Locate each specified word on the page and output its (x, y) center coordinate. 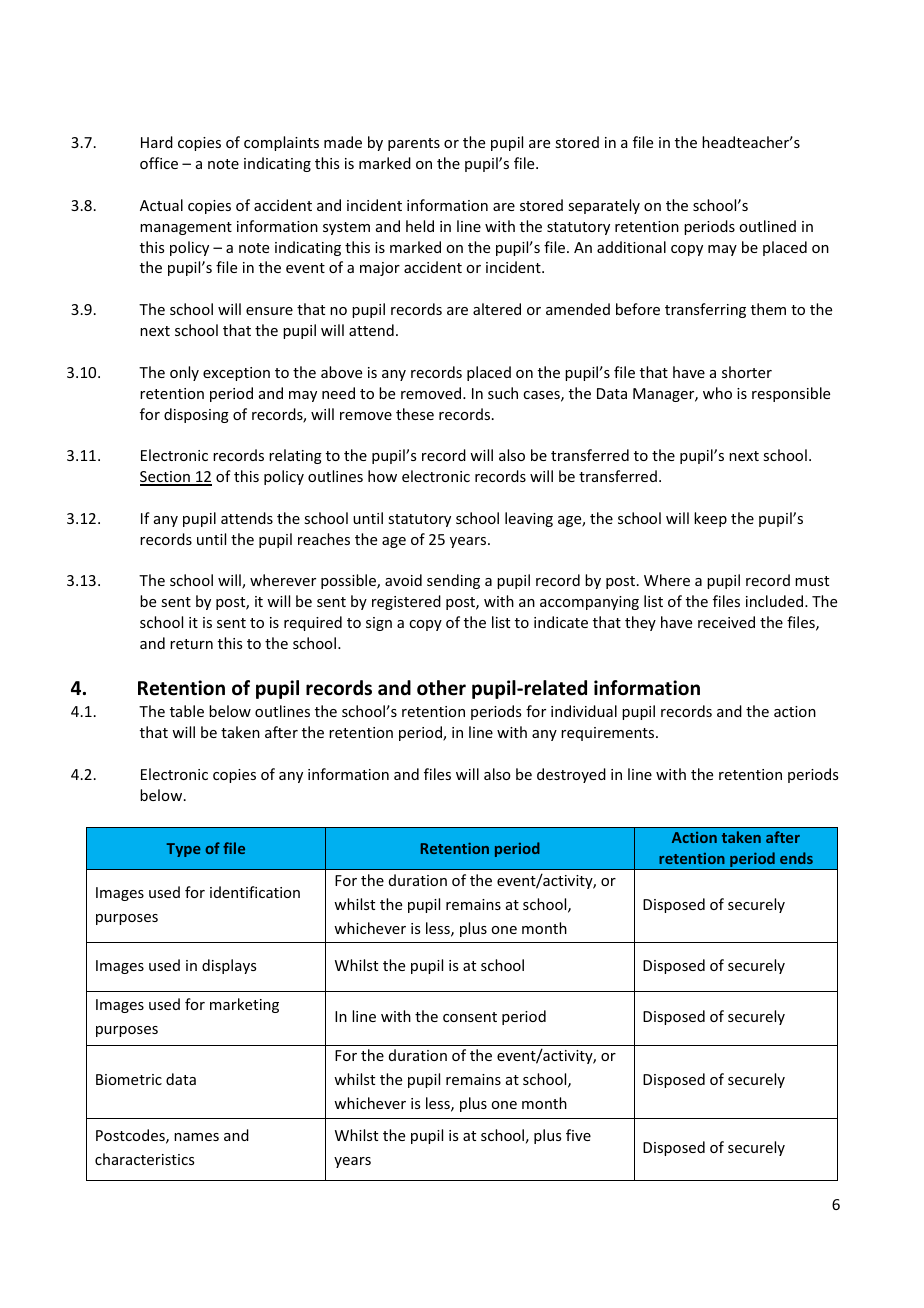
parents (414, 144)
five (578, 1135)
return (191, 644)
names (196, 1137)
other (441, 688)
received (726, 622)
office (159, 163)
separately (604, 206)
